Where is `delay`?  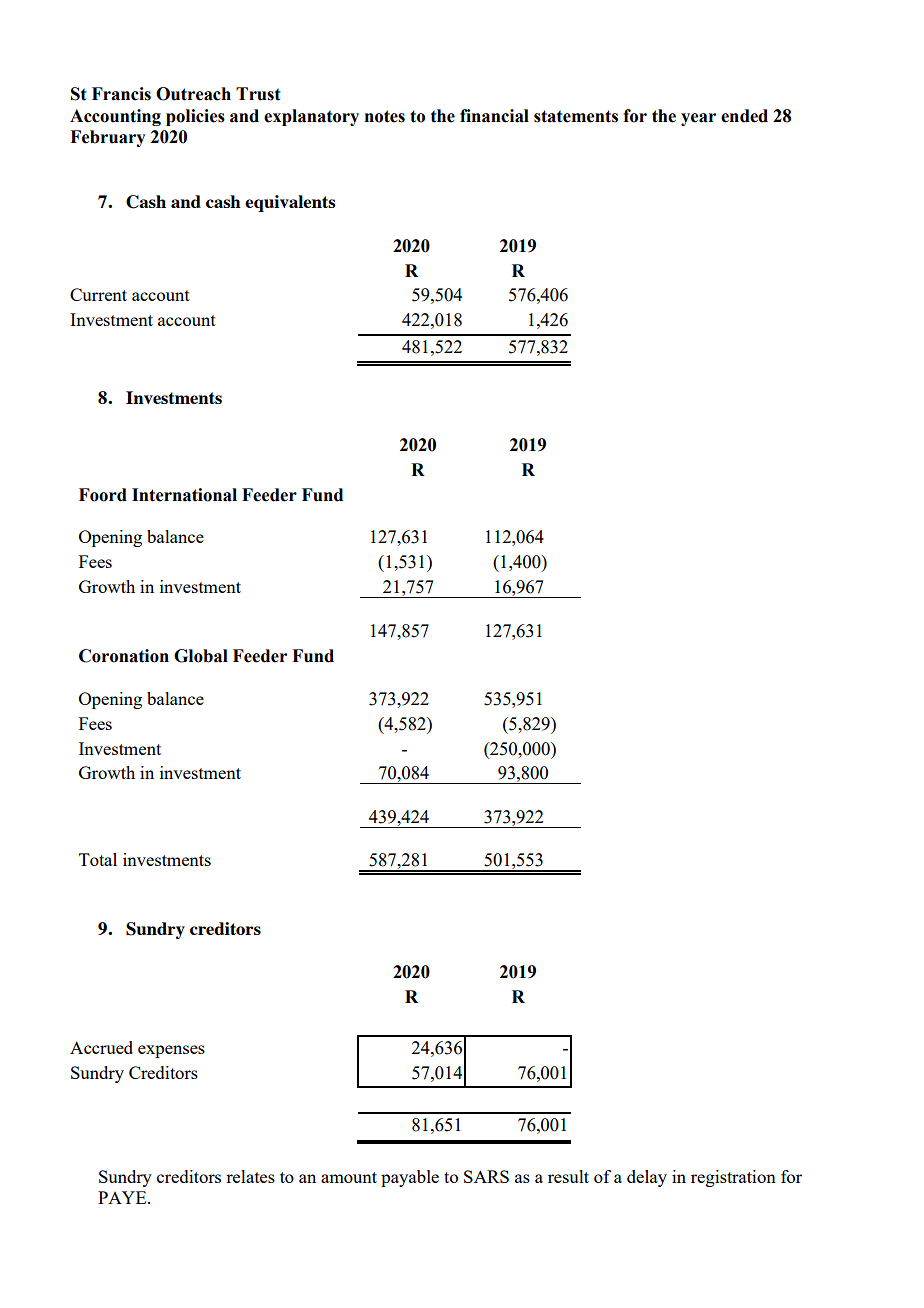
delay is located at coordinates (647, 1178).
